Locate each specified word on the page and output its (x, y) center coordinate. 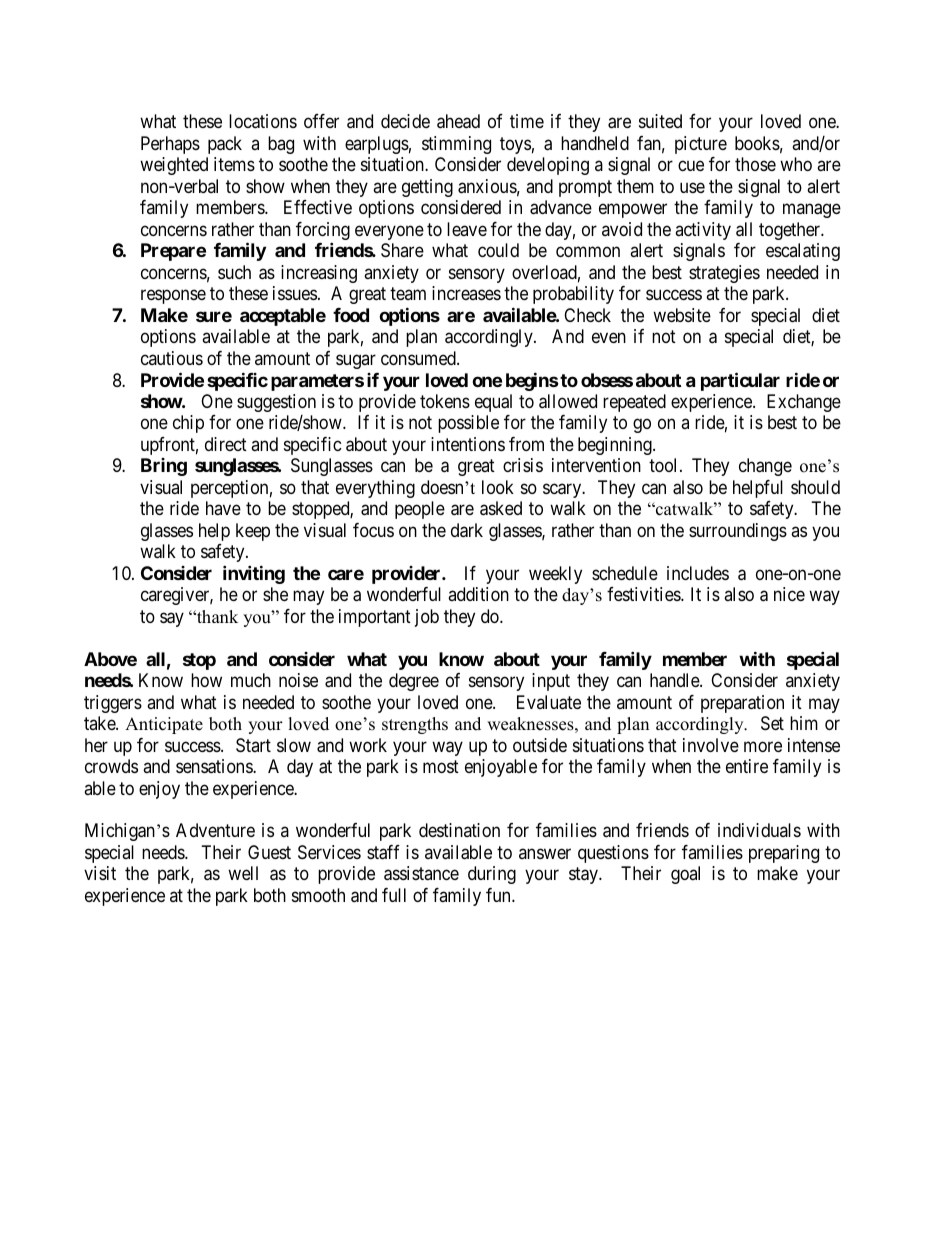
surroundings (738, 532)
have (223, 508)
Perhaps (170, 145)
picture (701, 145)
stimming (456, 145)
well (243, 873)
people (420, 510)
